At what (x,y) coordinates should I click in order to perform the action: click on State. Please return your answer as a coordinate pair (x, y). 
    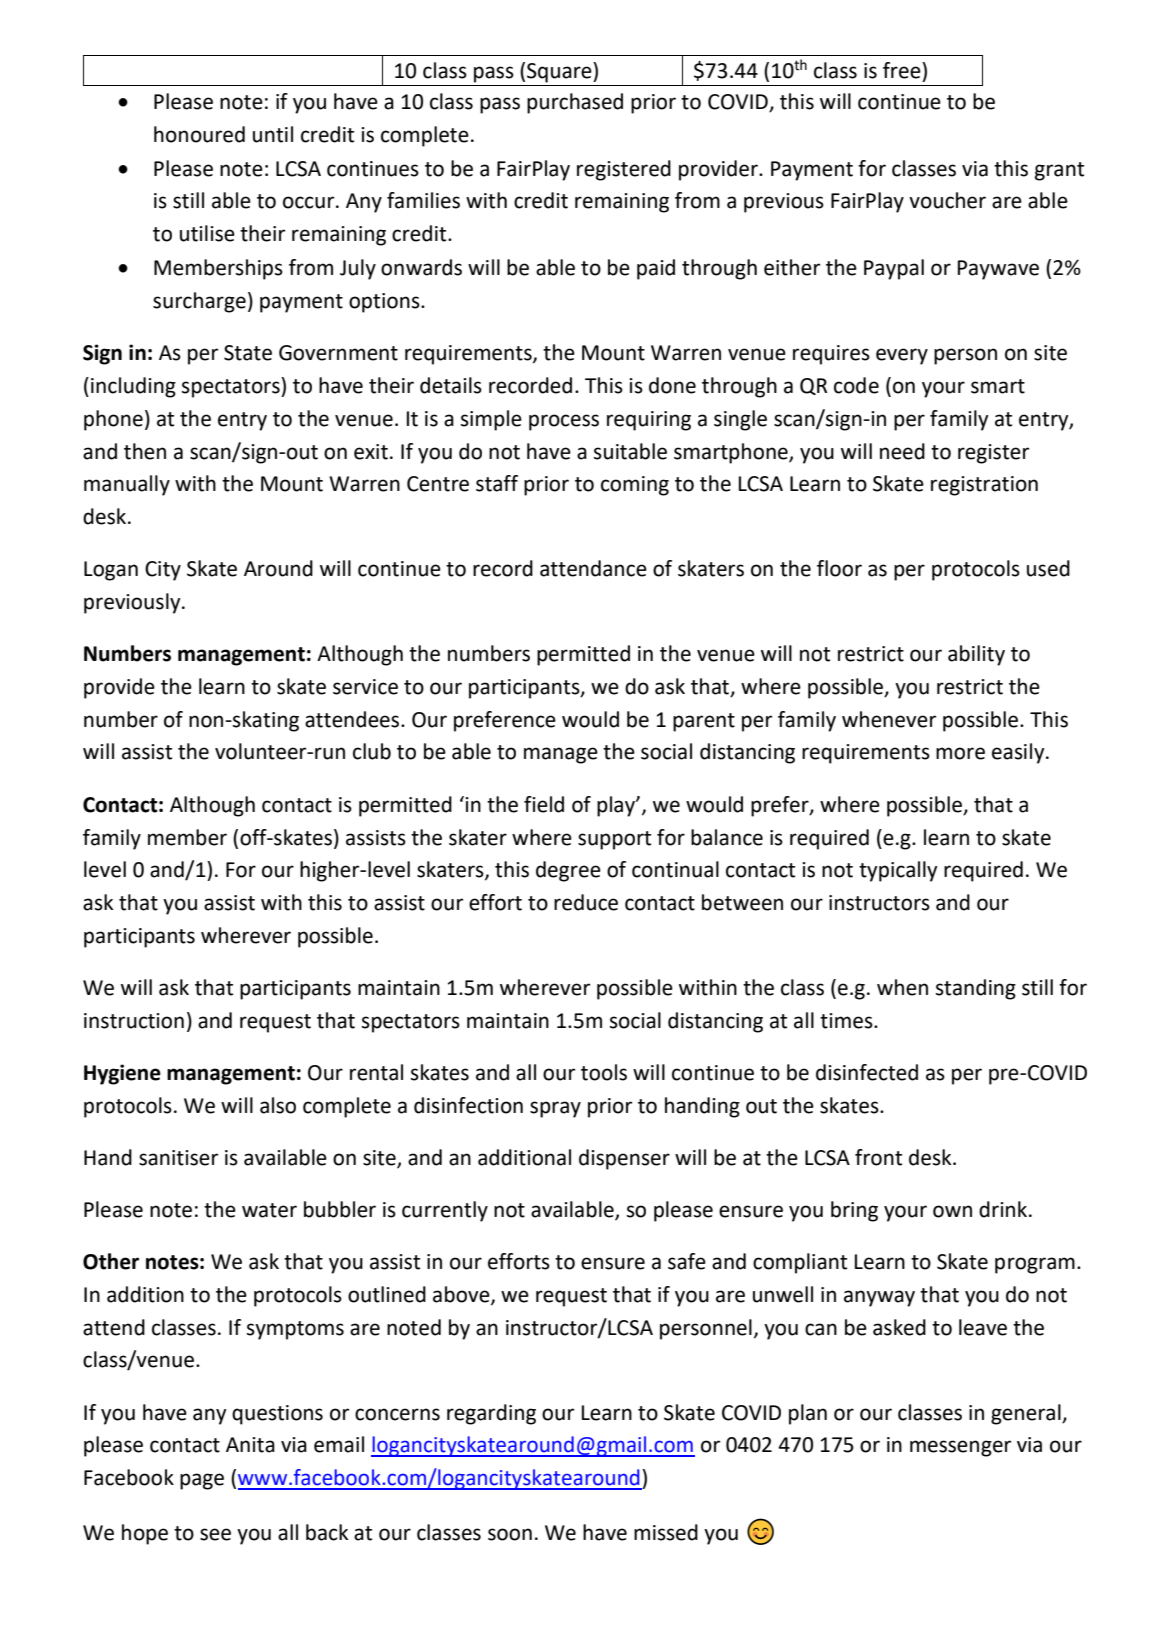
    Looking at the image, I should click on (248, 353).
